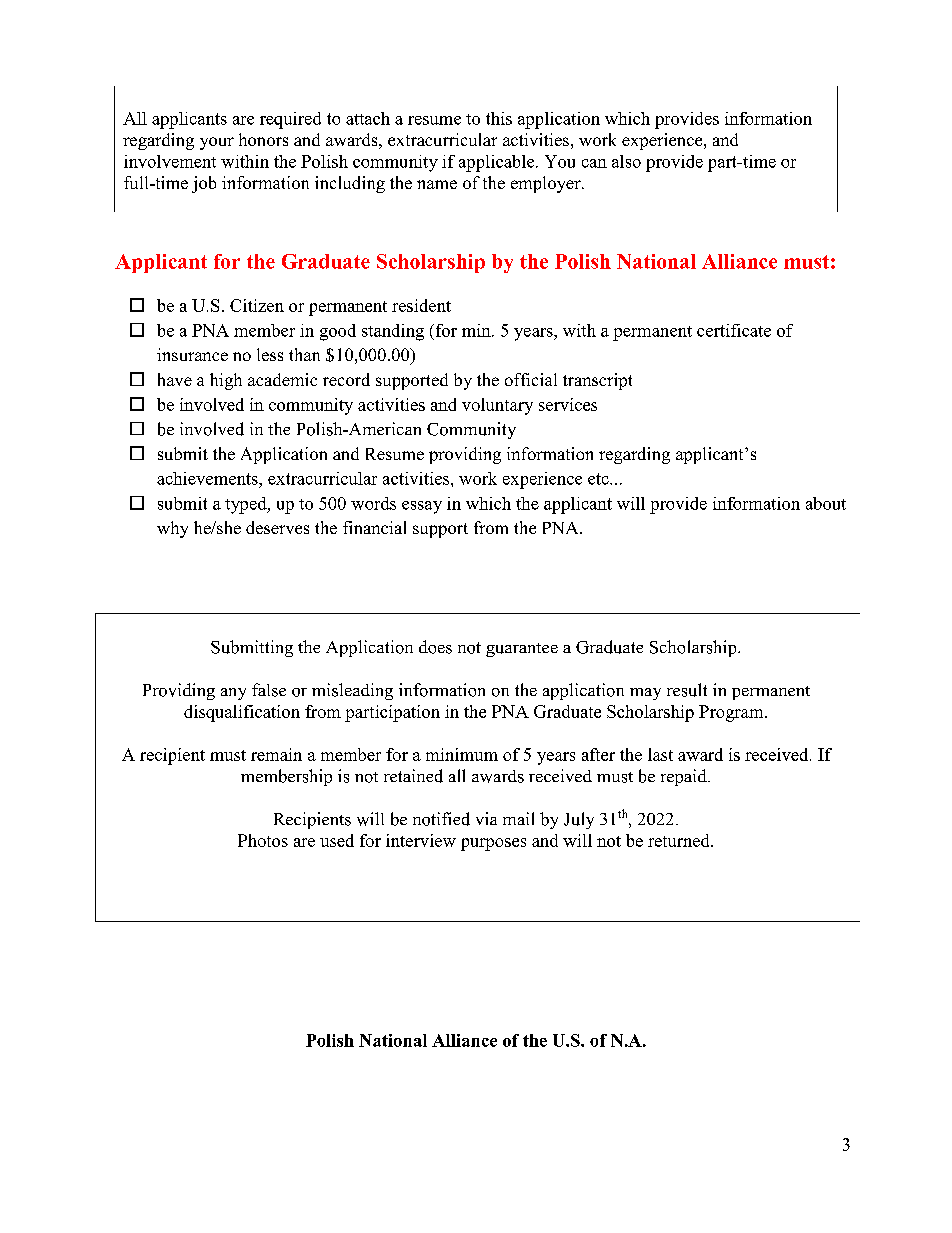  I want to click on also, so click(626, 161).
